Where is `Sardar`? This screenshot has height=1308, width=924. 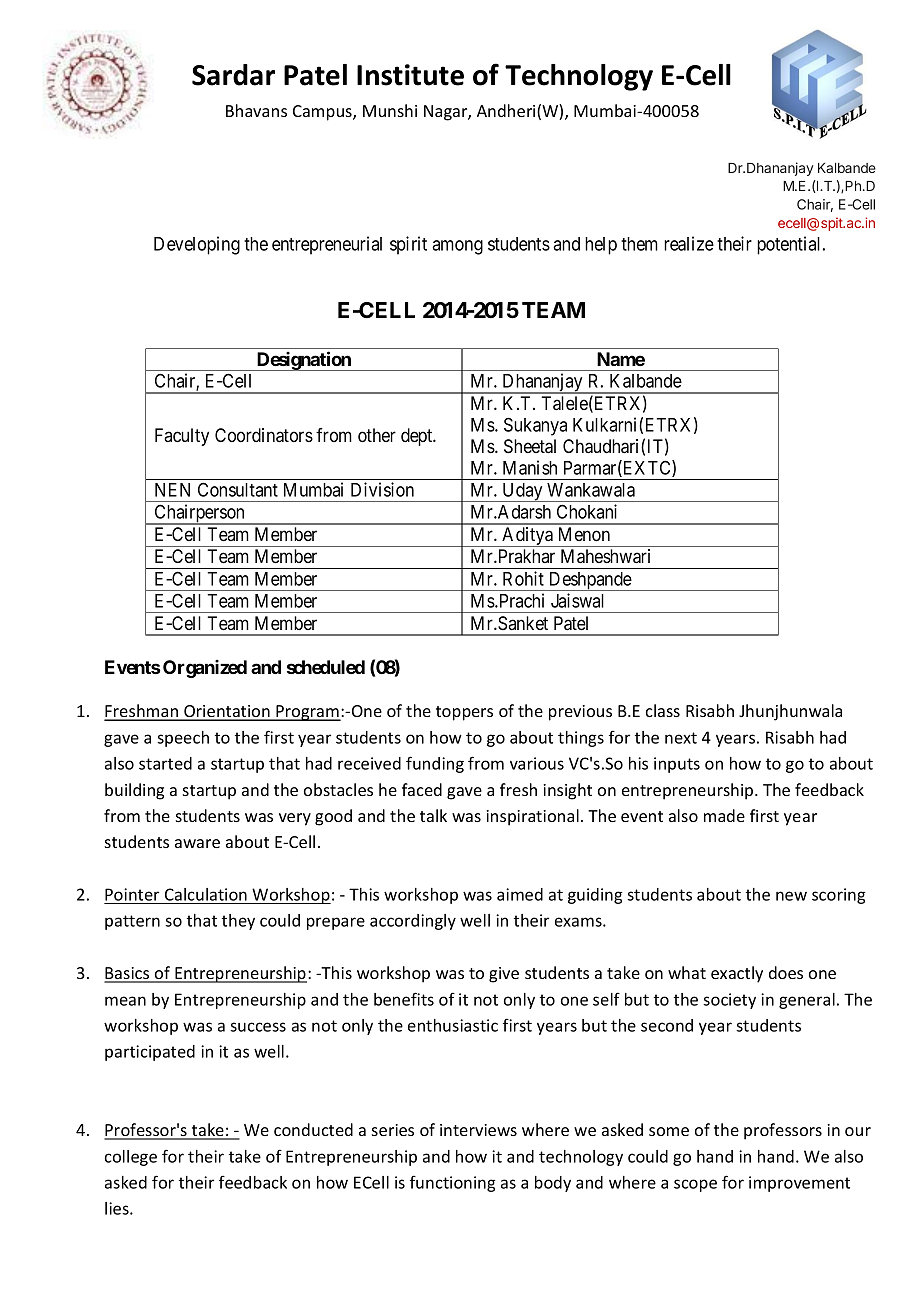 Sardar is located at coordinates (233, 75).
